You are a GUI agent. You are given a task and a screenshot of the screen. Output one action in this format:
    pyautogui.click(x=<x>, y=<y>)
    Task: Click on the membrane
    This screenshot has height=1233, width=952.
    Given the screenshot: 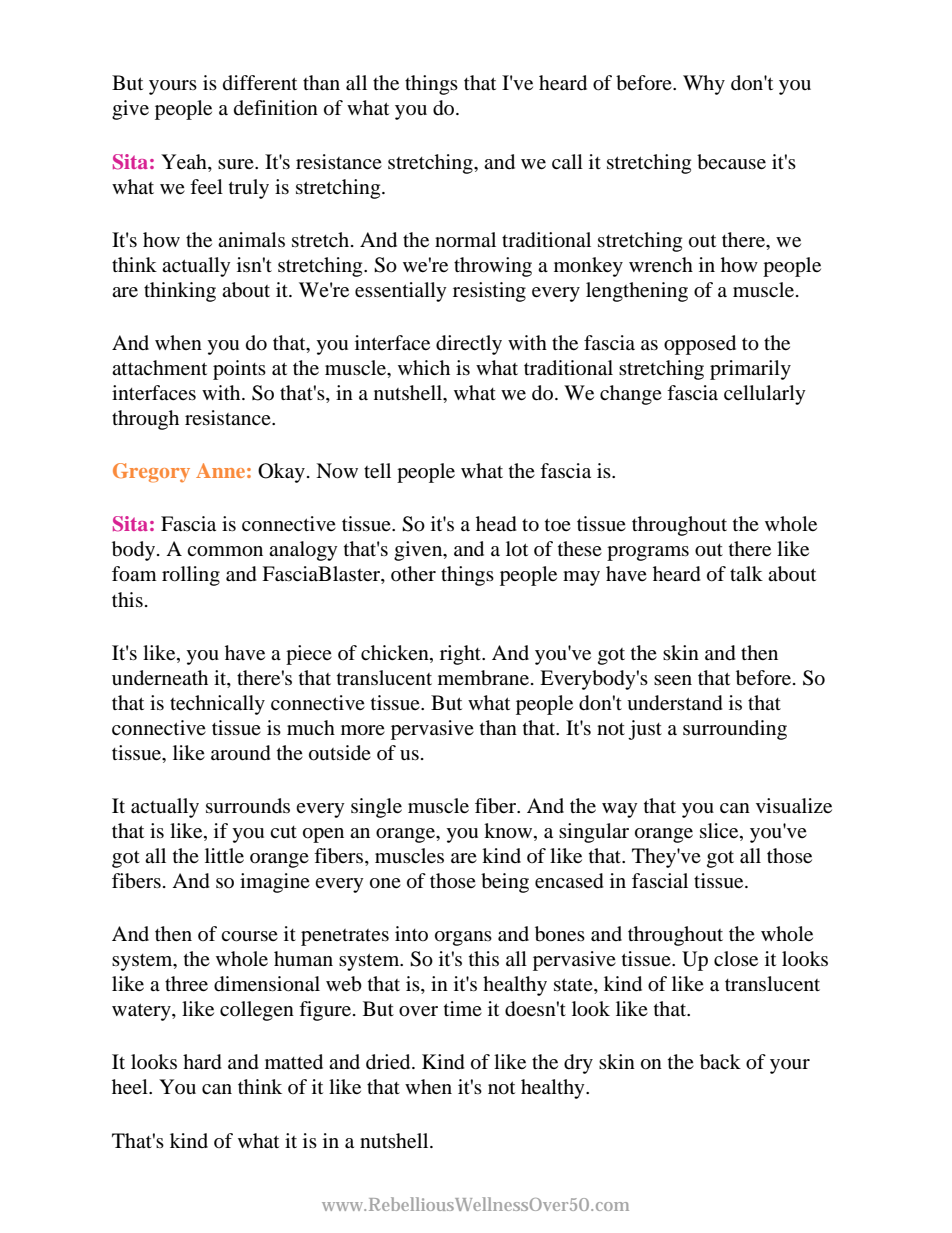 What is the action you would take?
    pyautogui.click(x=485, y=678)
